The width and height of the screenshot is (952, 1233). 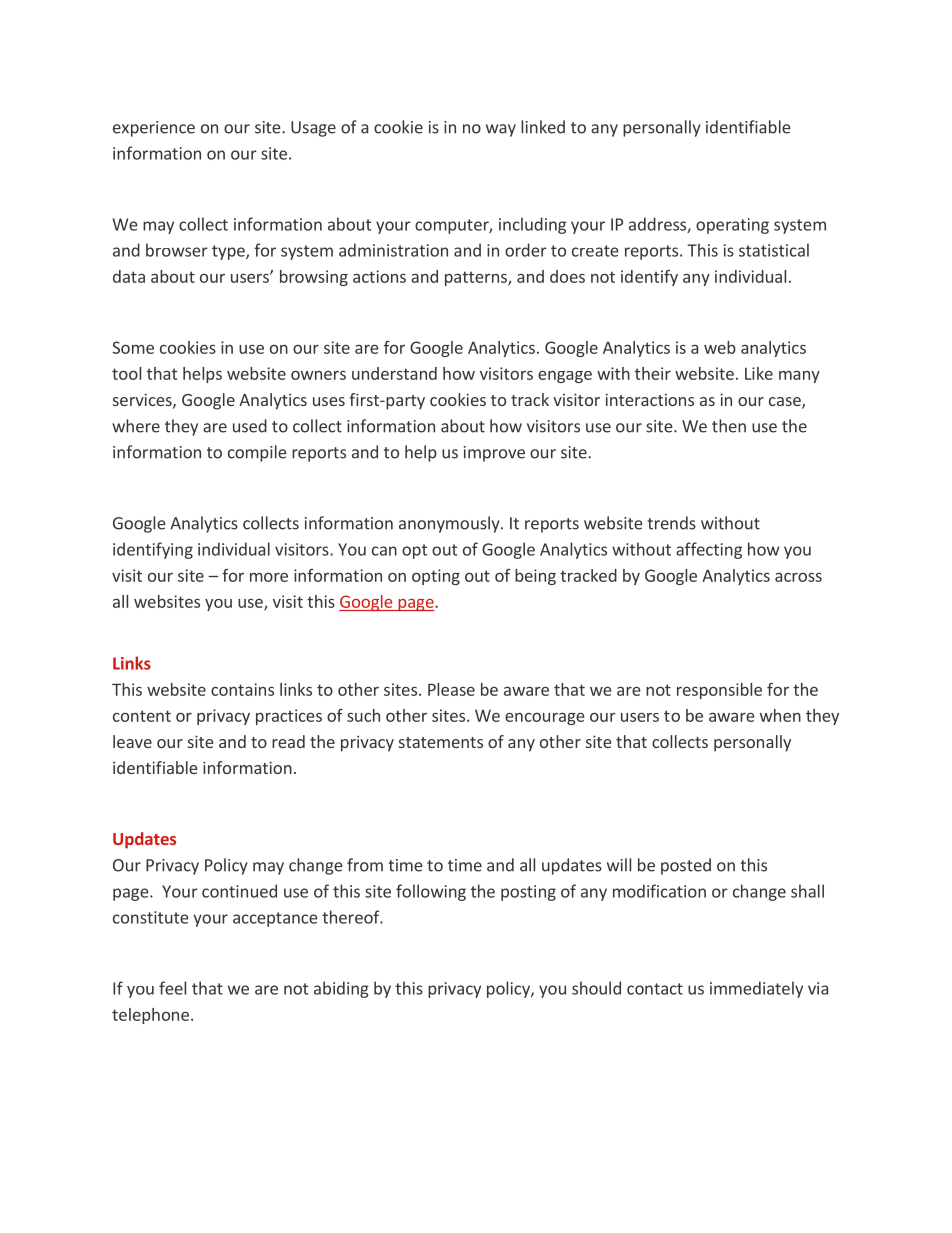 I want to click on feel, so click(x=172, y=988).
